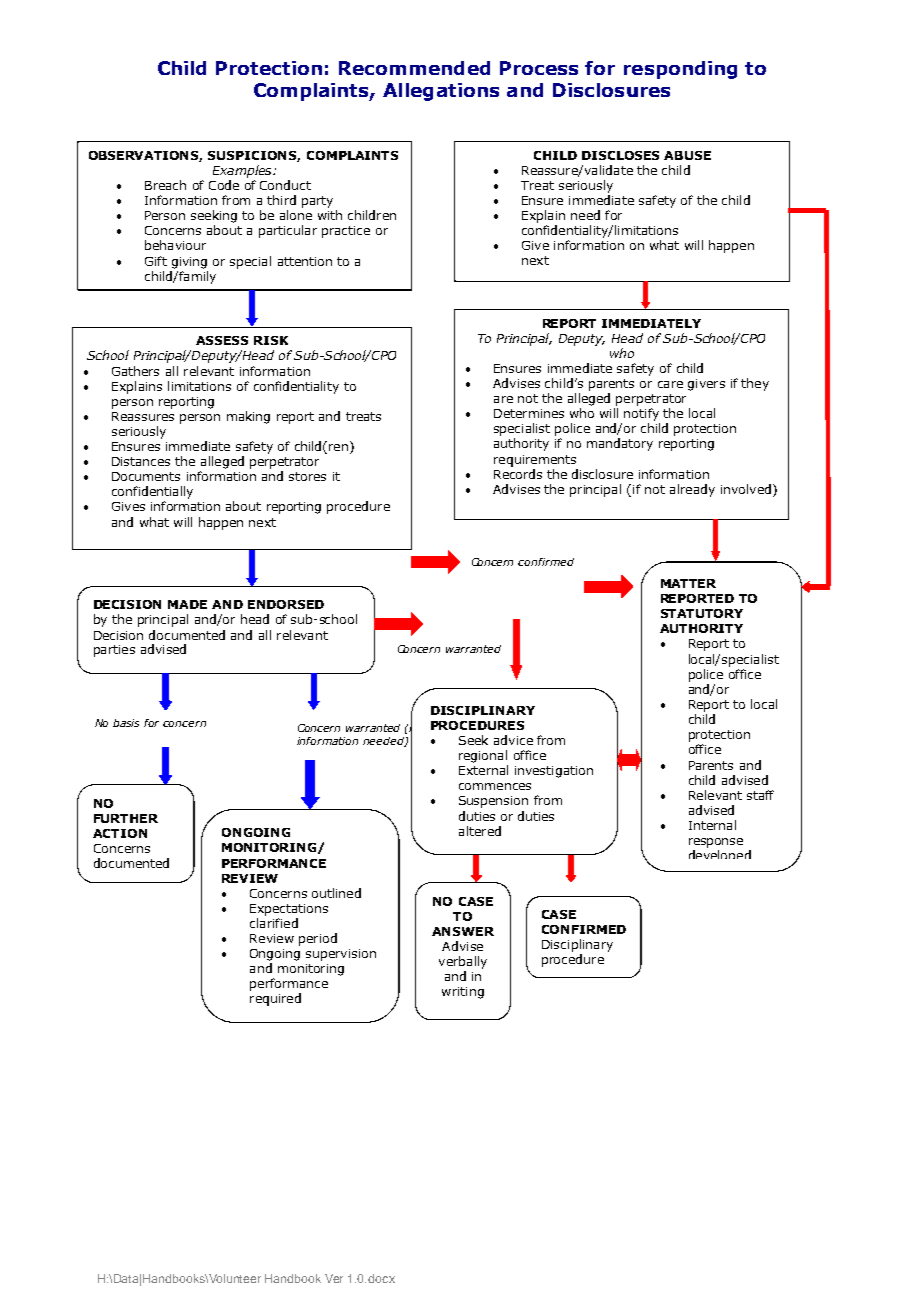  Describe the element at coordinates (463, 962) in the screenshot. I see `verbally` at that location.
